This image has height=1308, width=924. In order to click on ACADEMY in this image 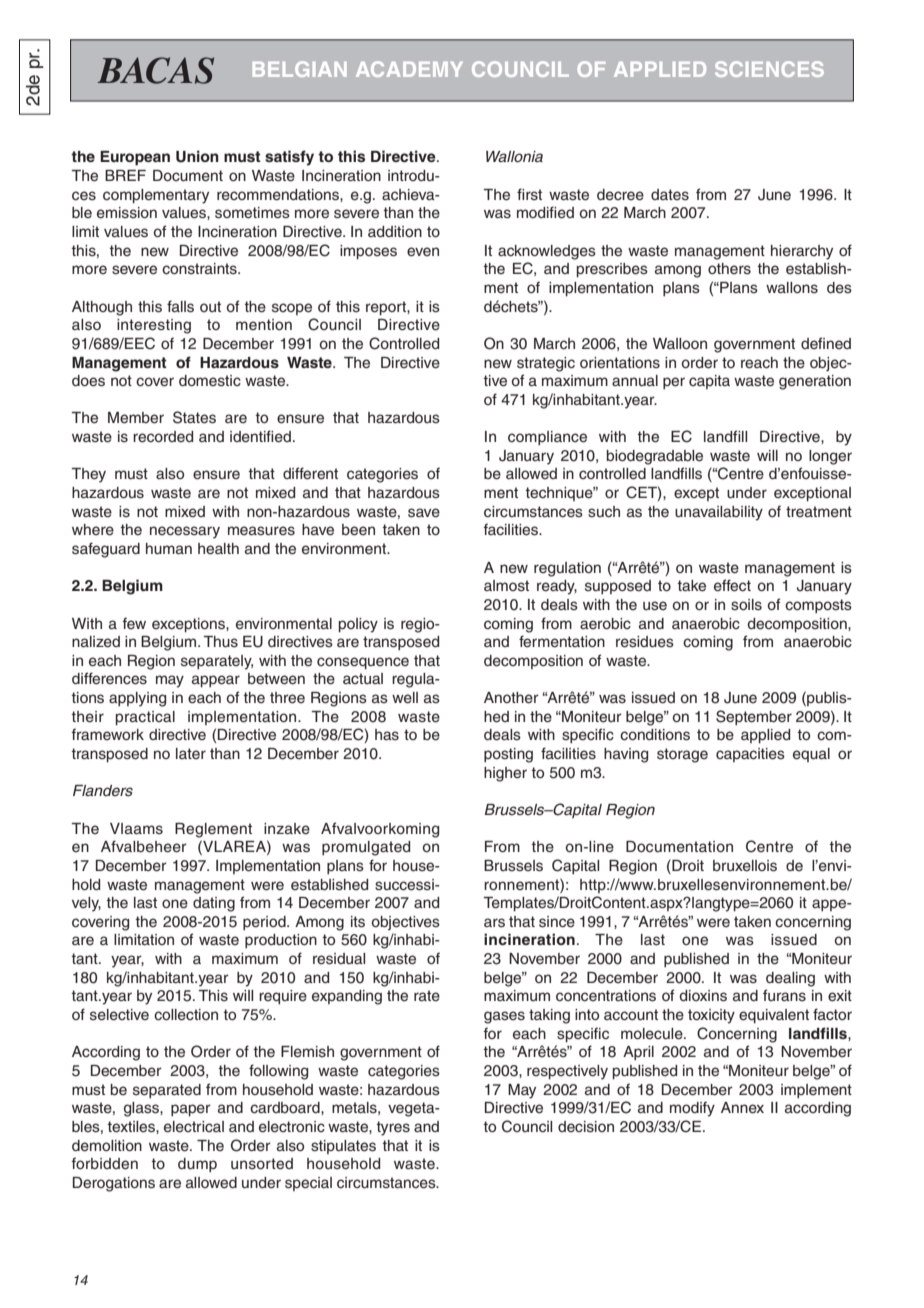, I will do `click(409, 69)`.
